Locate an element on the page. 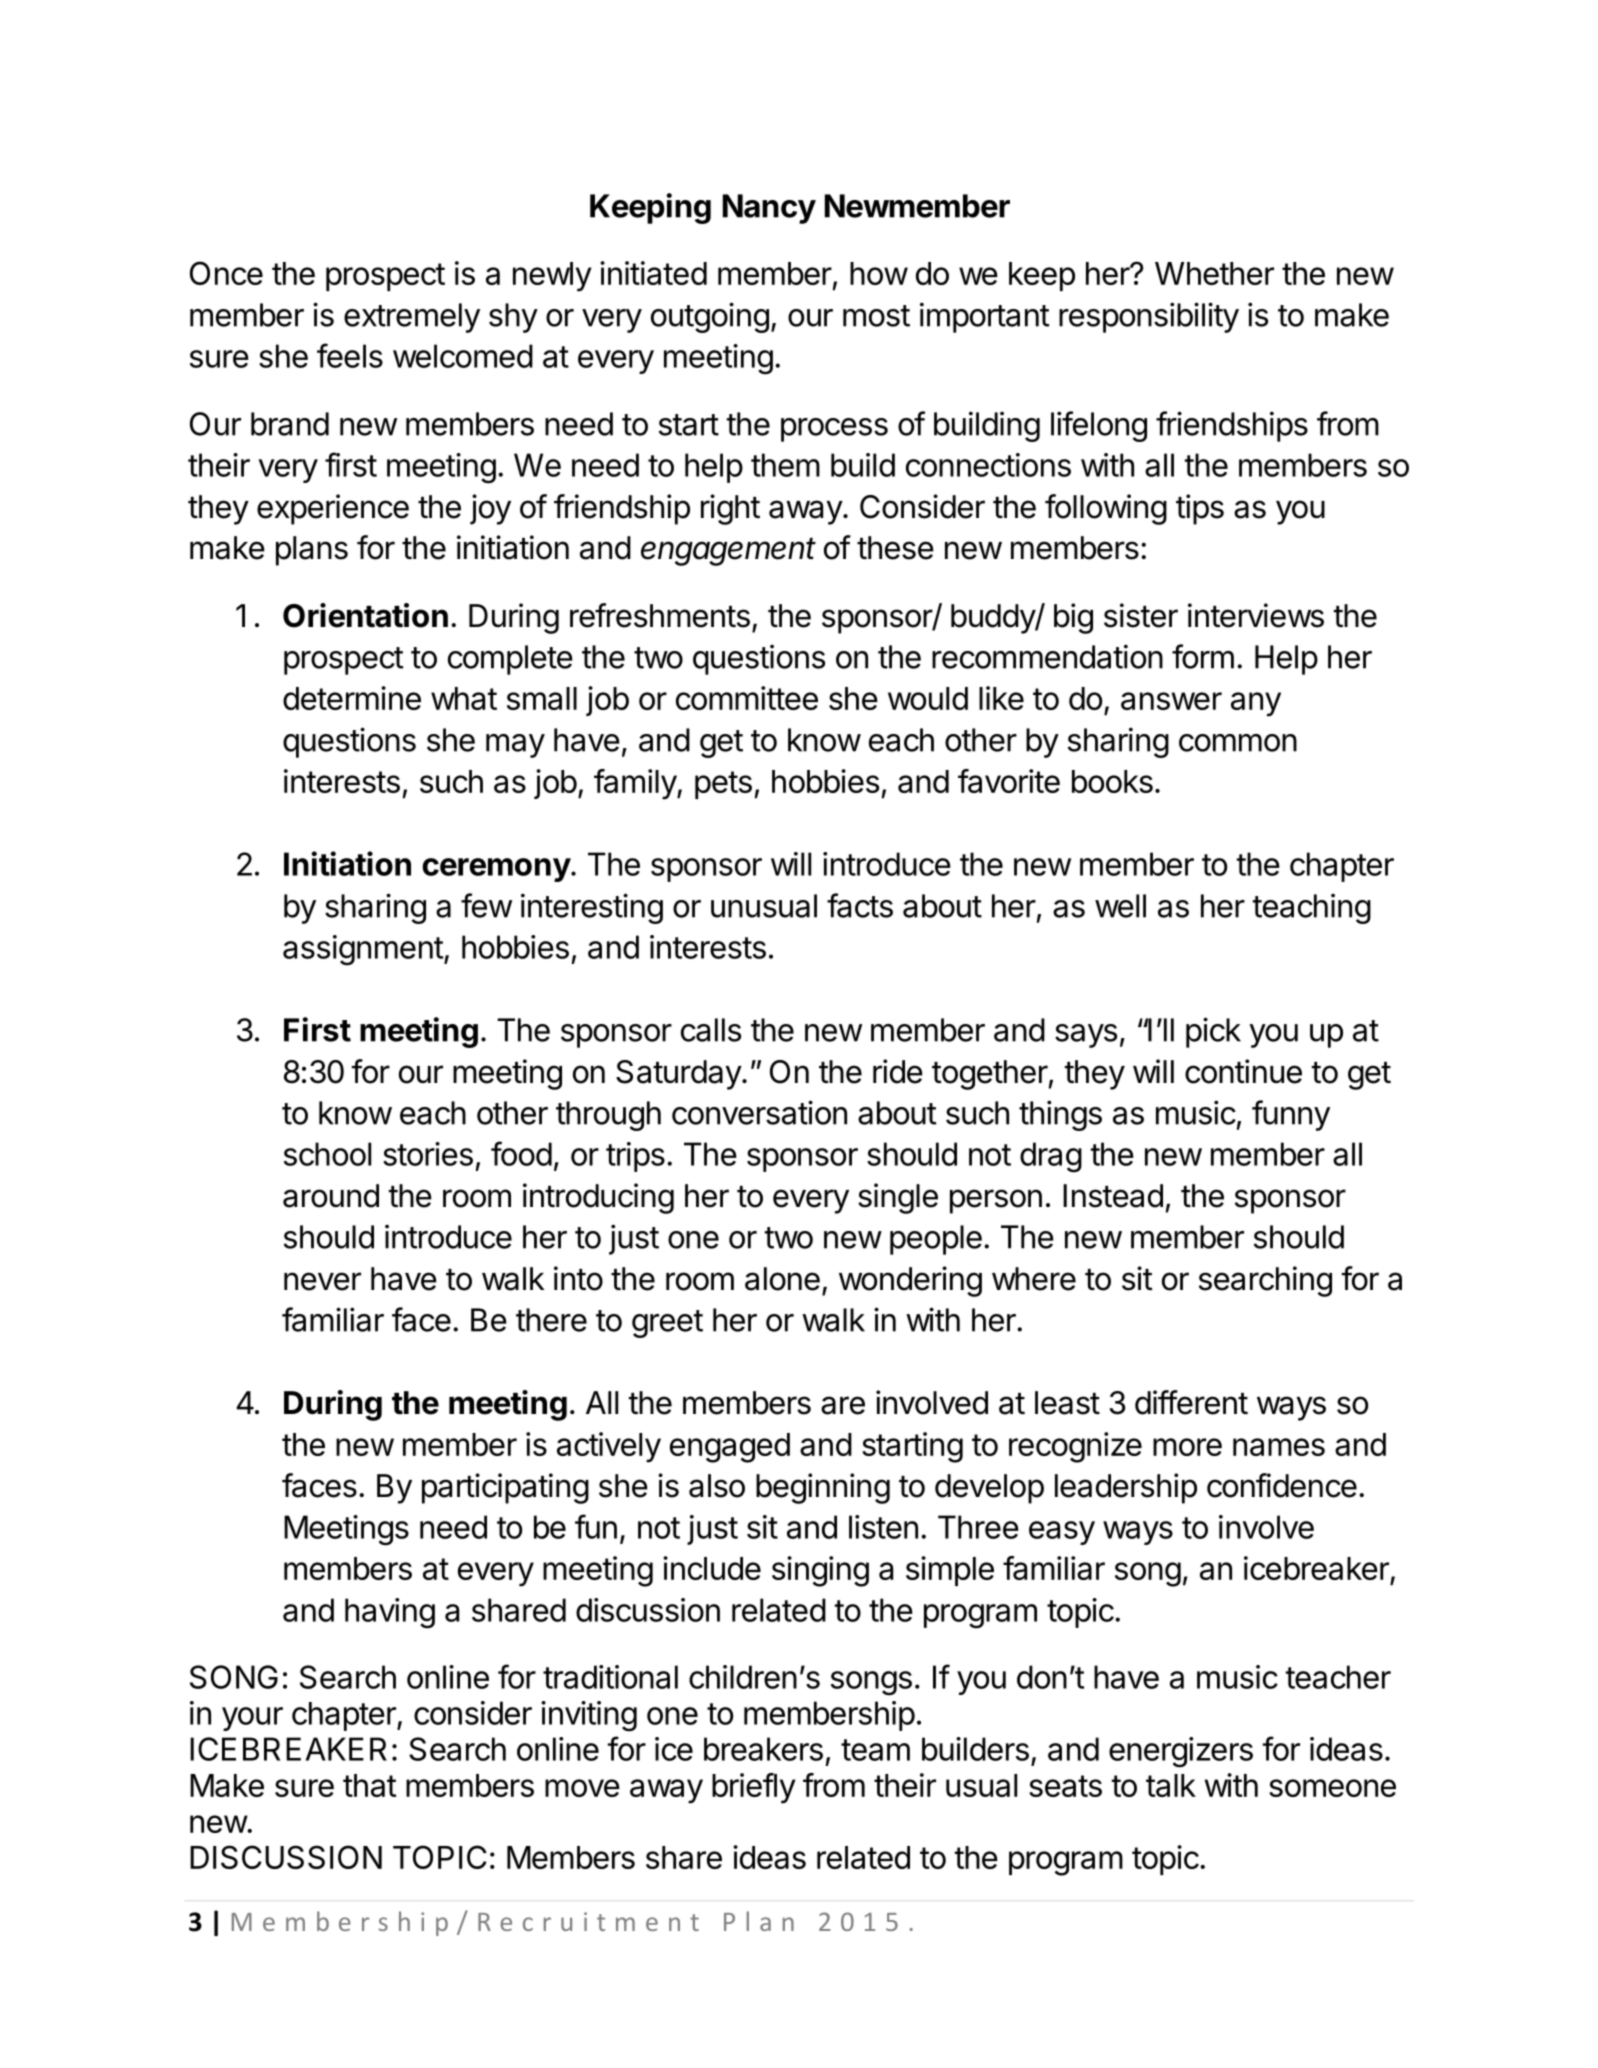 Image resolution: width=1598 pixels, height=2068 pixels. Whether is located at coordinates (1214, 273).
